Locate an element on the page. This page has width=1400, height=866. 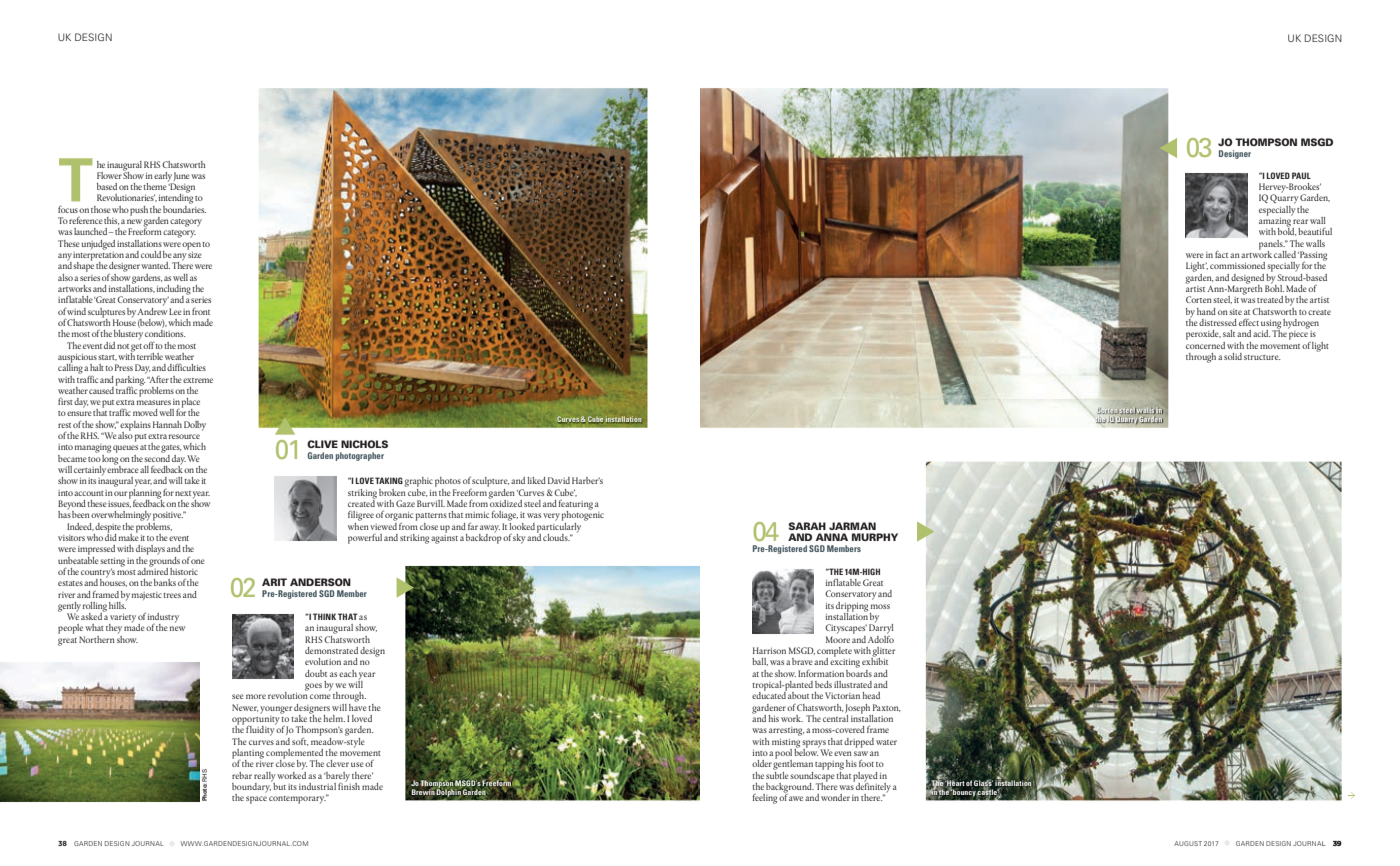
boundaries is located at coordinates (184, 208).
